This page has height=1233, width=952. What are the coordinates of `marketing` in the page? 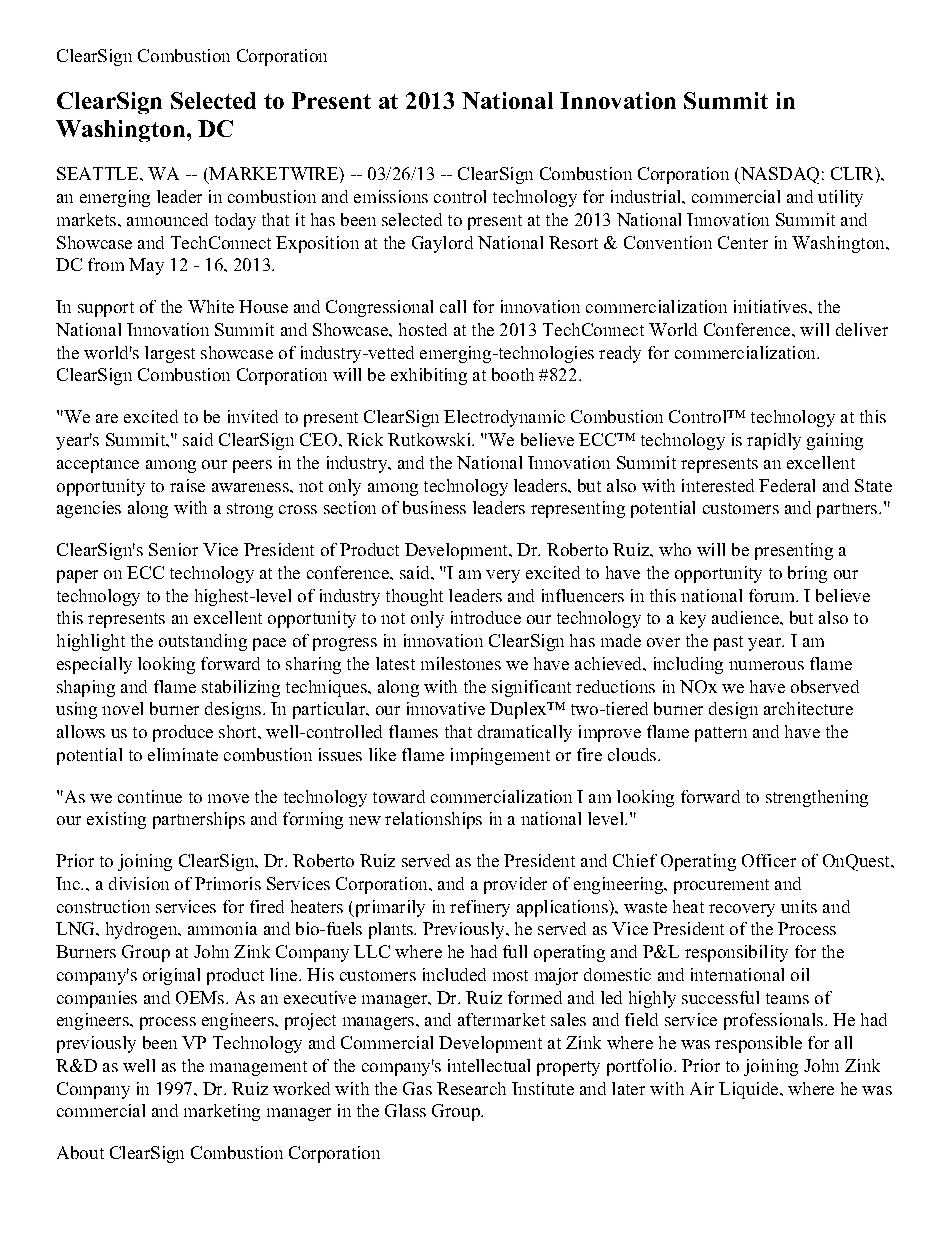 It's located at (222, 1112).
